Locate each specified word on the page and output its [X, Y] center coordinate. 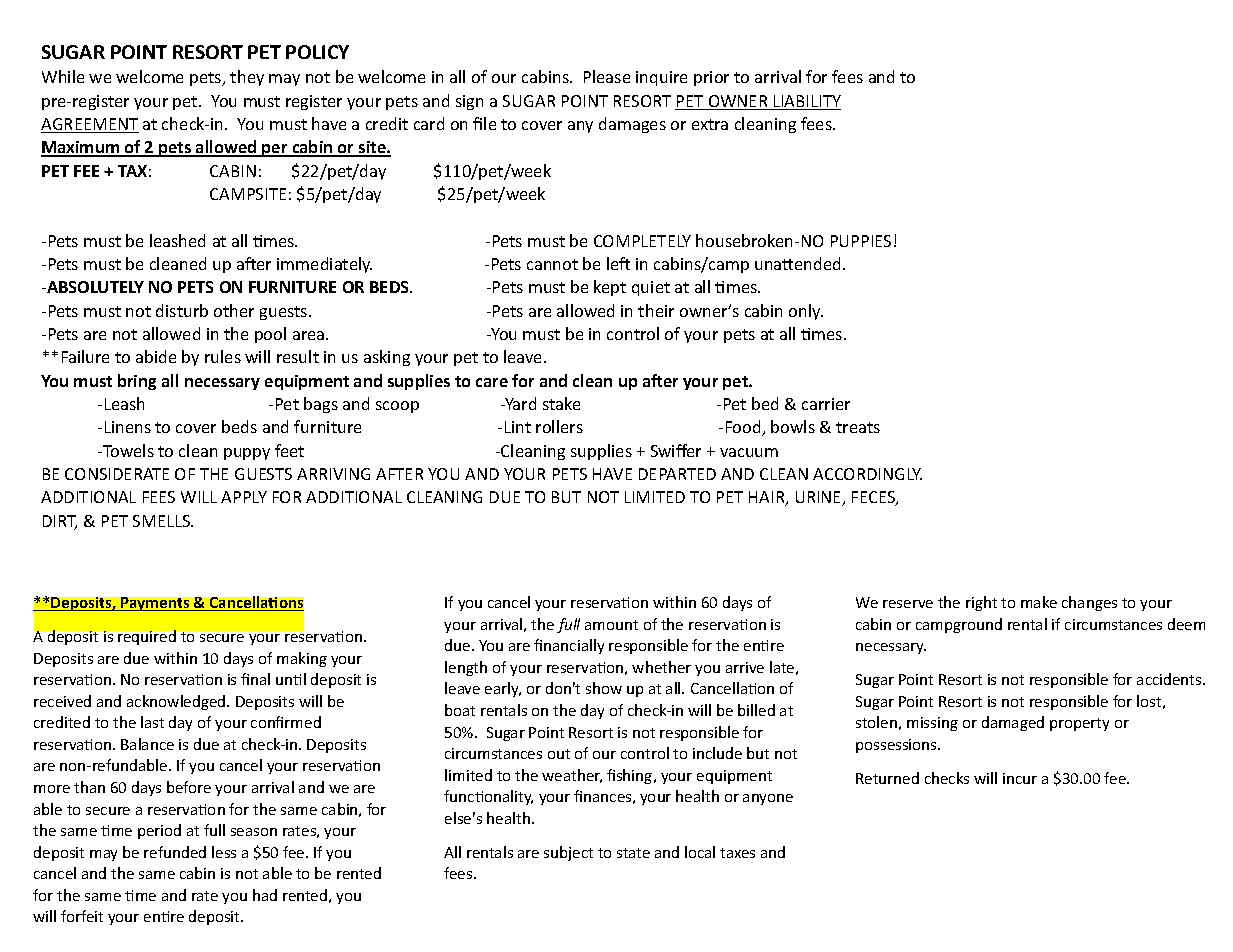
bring [137, 382]
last [152, 722]
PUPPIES [861, 241]
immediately [324, 265]
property [1079, 724]
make [1039, 602]
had [265, 895]
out [559, 754]
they [247, 78]
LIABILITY [806, 102]
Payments [155, 604]
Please [607, 76]
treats [858, 427]
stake [561, 403]
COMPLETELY [642, 241]
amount [611, 625]
